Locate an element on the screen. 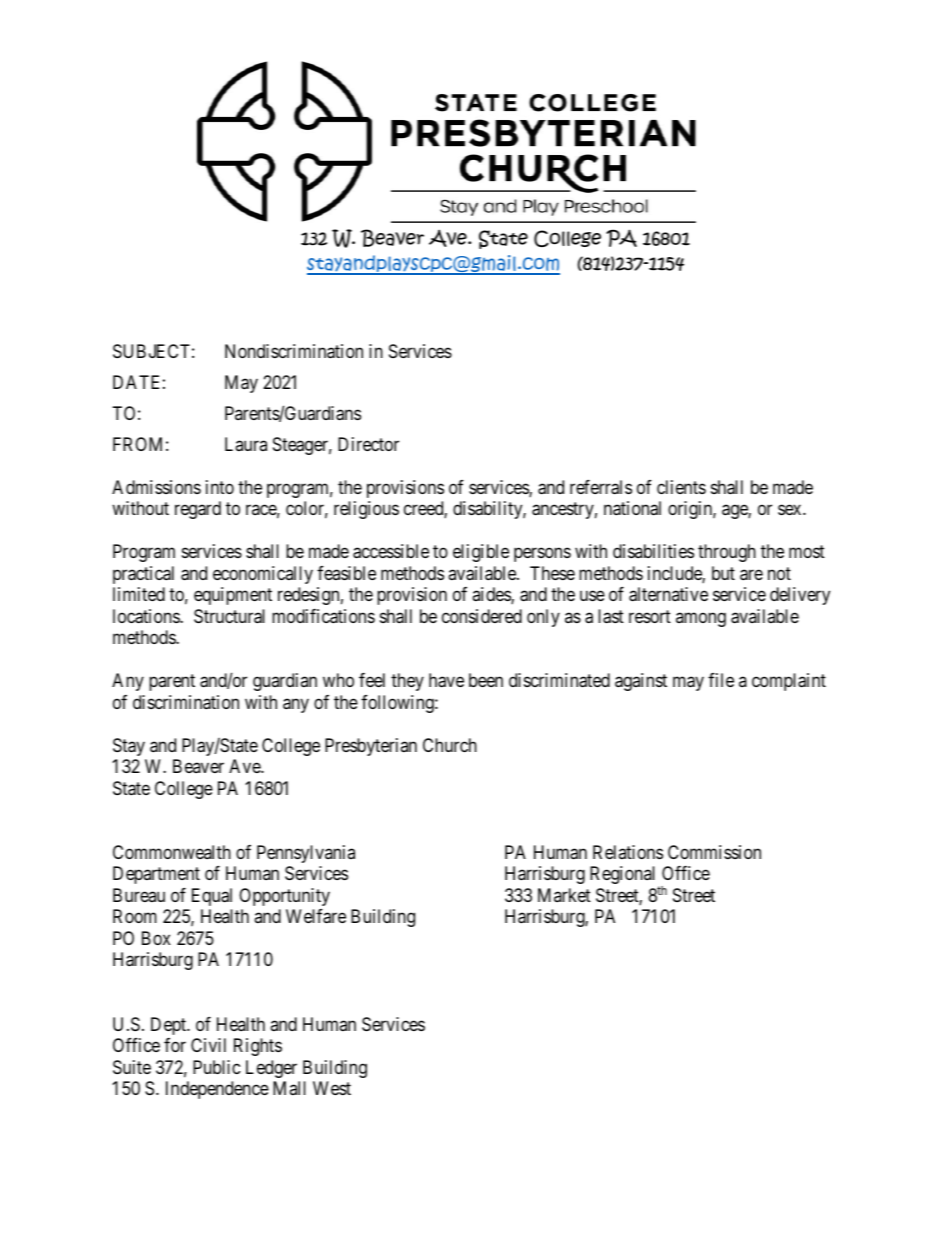 This screenshot has width=952, height=1233. among is located at coordinates (701, 619).
